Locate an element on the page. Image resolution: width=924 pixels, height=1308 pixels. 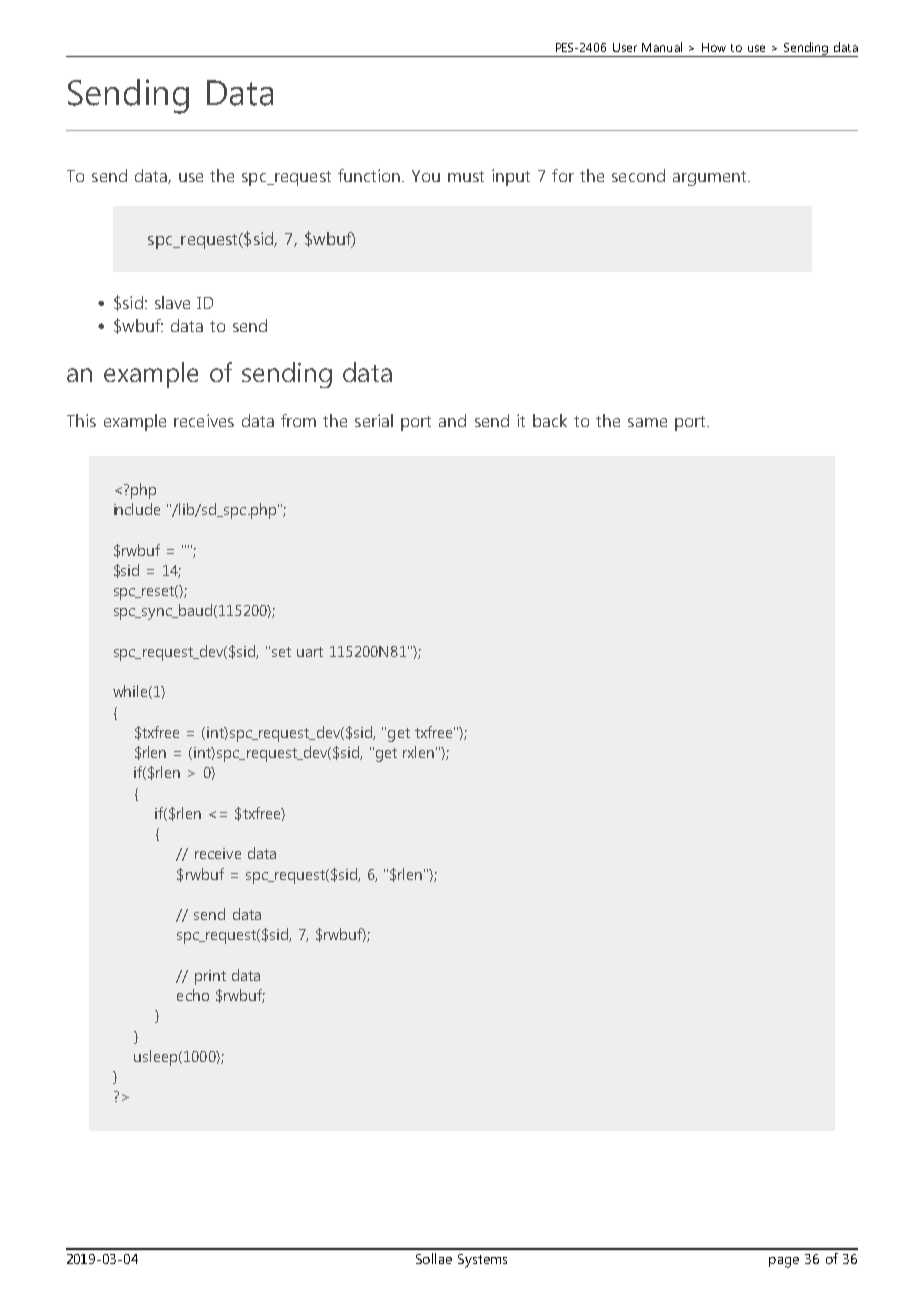
print is located at coordinates (210, 977).
